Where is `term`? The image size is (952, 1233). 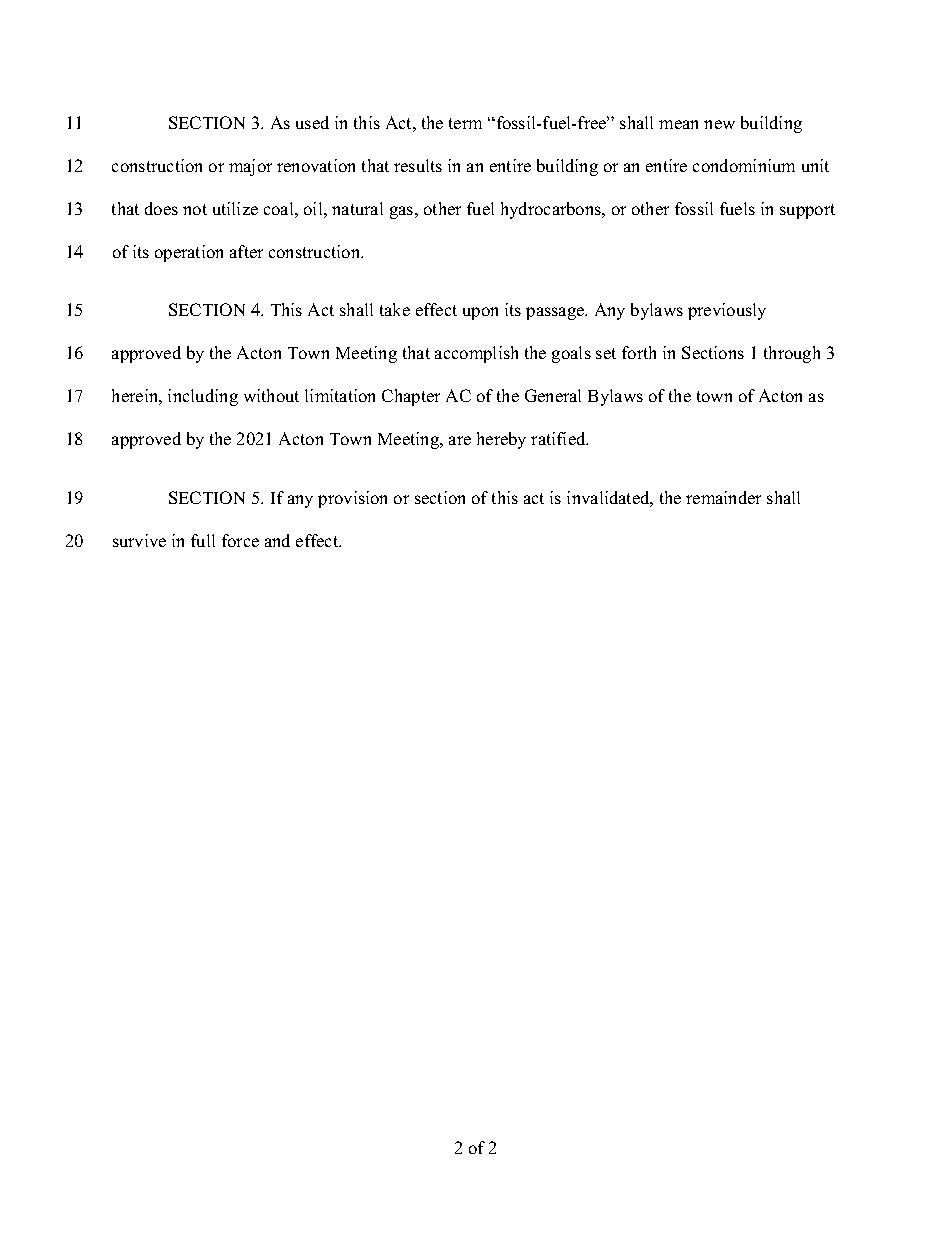 term is located at coordinates (465, 123).
